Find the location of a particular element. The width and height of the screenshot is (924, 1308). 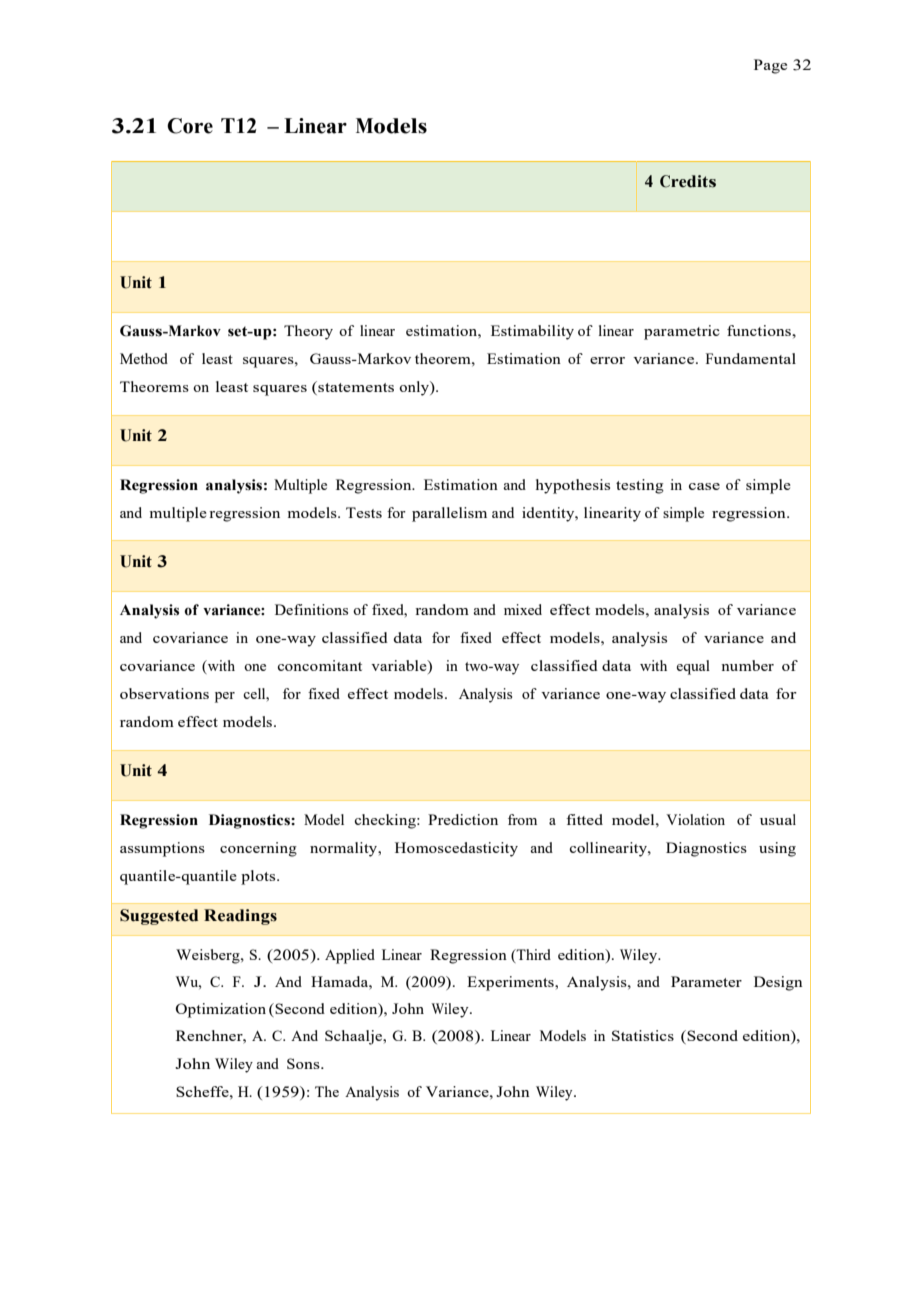

Optimization is located at coordinates (221, 1010).
